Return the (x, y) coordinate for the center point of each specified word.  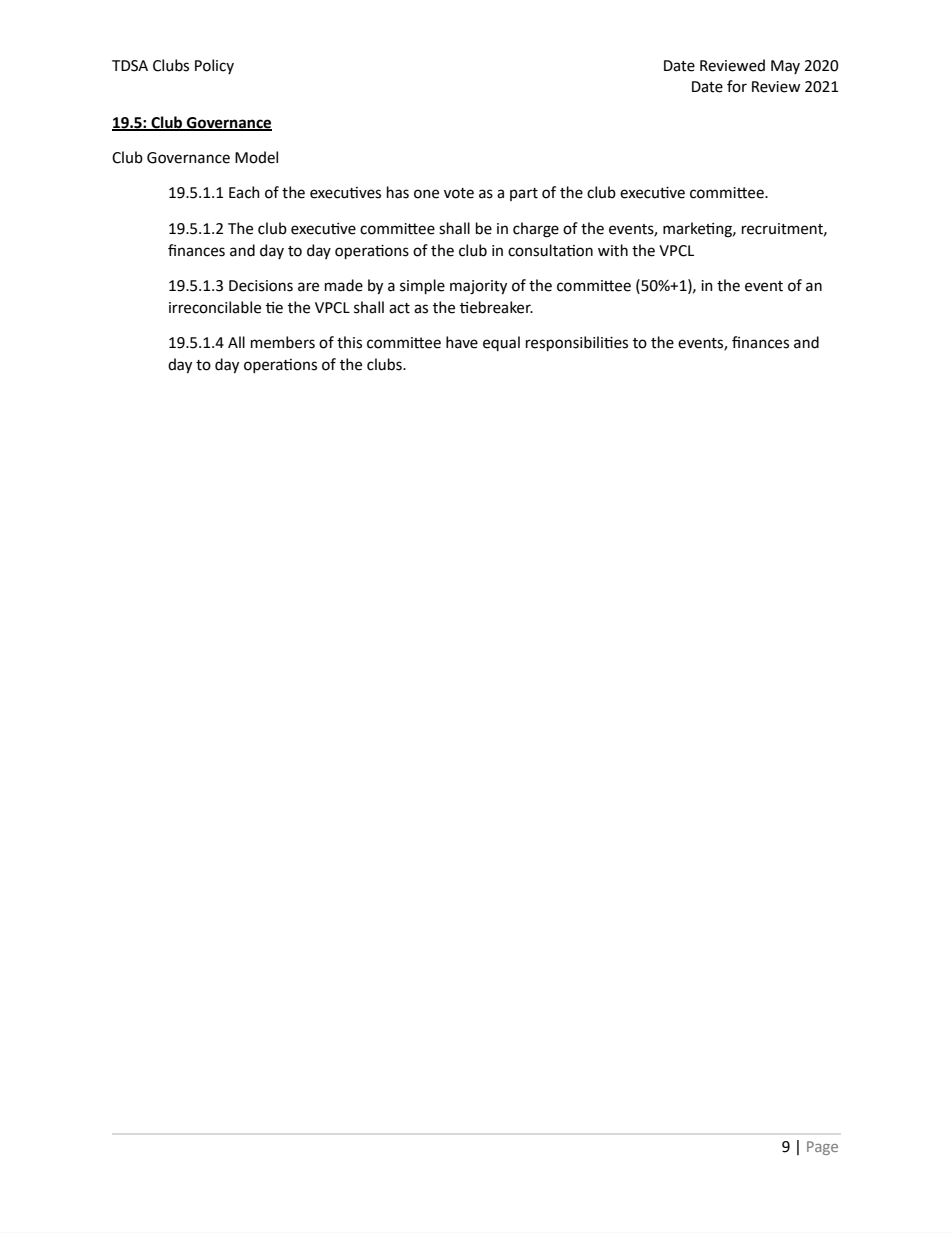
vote (459, 193)
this (349, 342)
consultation (550, 250)
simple (422, 286)
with (613, 250)
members (283, 342)
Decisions (261, 286)
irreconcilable (215, 307)
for (737, 86)
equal (501, 343)
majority (478, 287)
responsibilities (577, 343)
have (462, 342)
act (399, 308)
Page (822, 1148)
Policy (214, 66)
